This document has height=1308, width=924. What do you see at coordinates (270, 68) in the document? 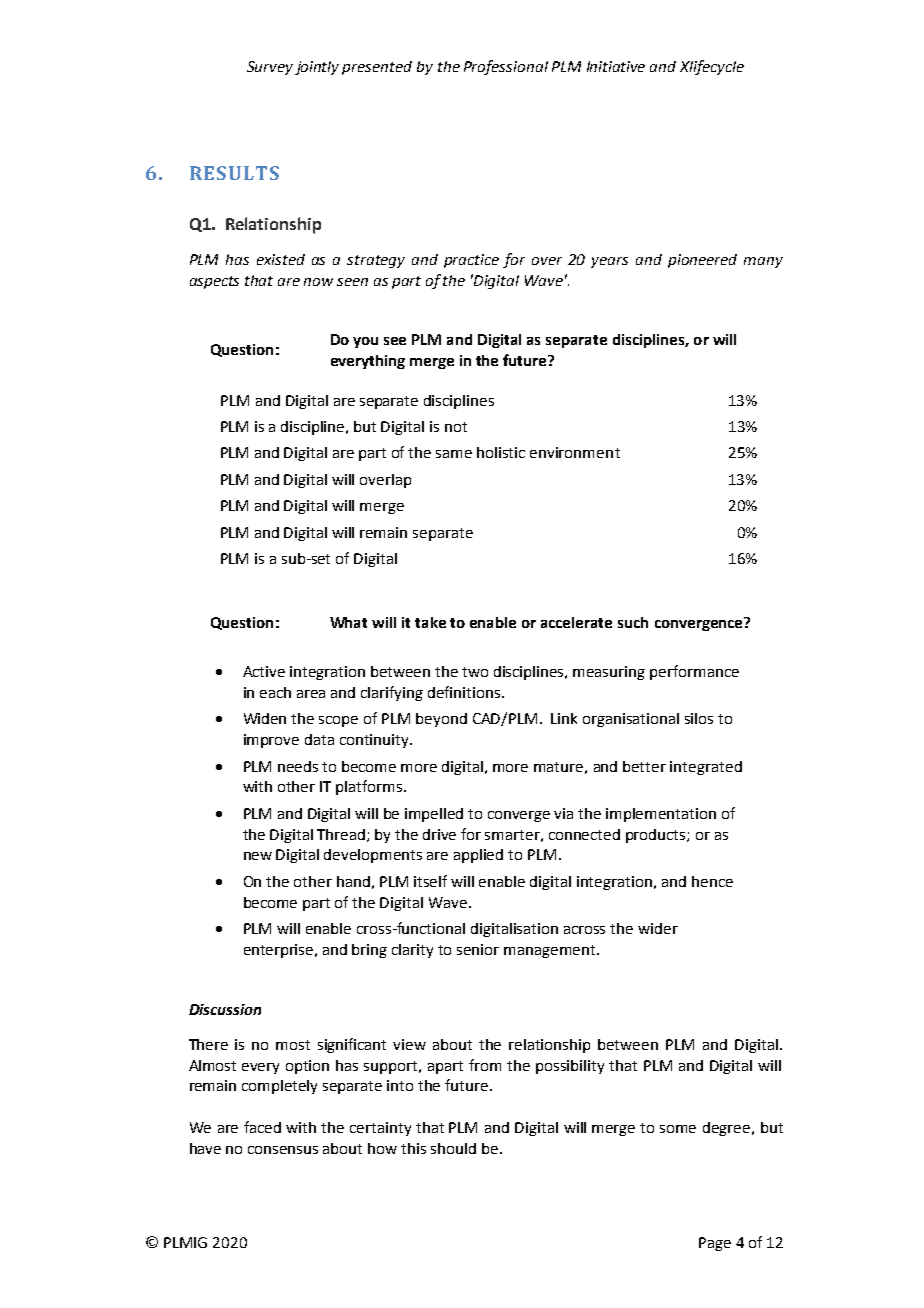
I see `Survey` at bounding box center [270, 68].
